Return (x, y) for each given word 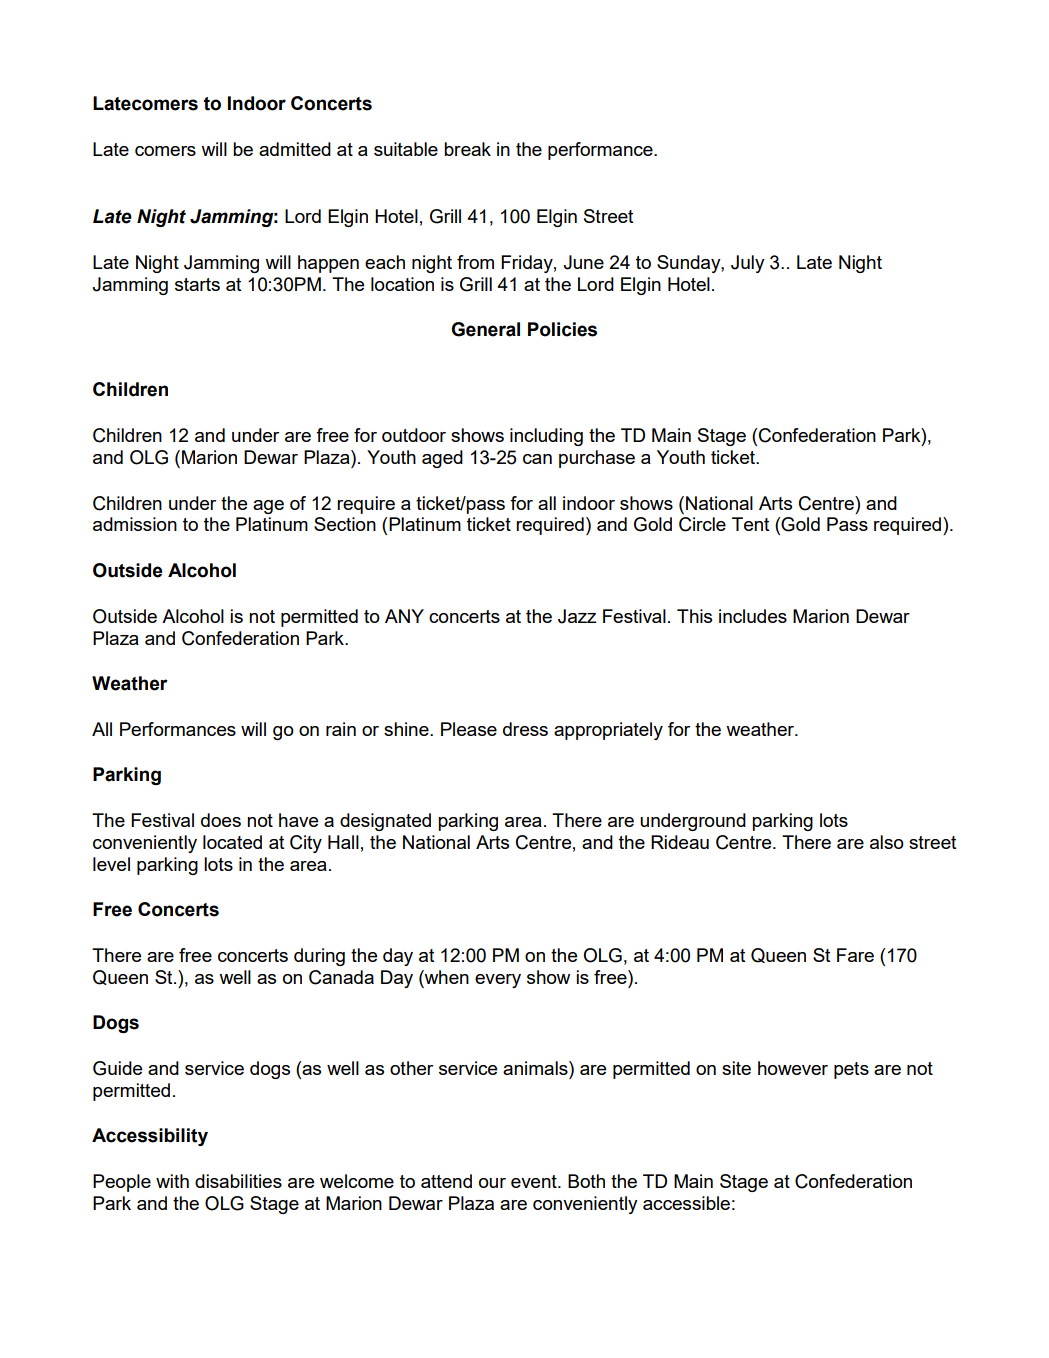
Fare (855, 955)
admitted (295, 149)
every (498, 981)
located (232, 842)
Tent (750, 524)
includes (753, 616)
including (546, 437)
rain (341, 729)
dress (525, 729)
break (467, 149)
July (748, 264)
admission (135, 524)
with (172, 1181)
